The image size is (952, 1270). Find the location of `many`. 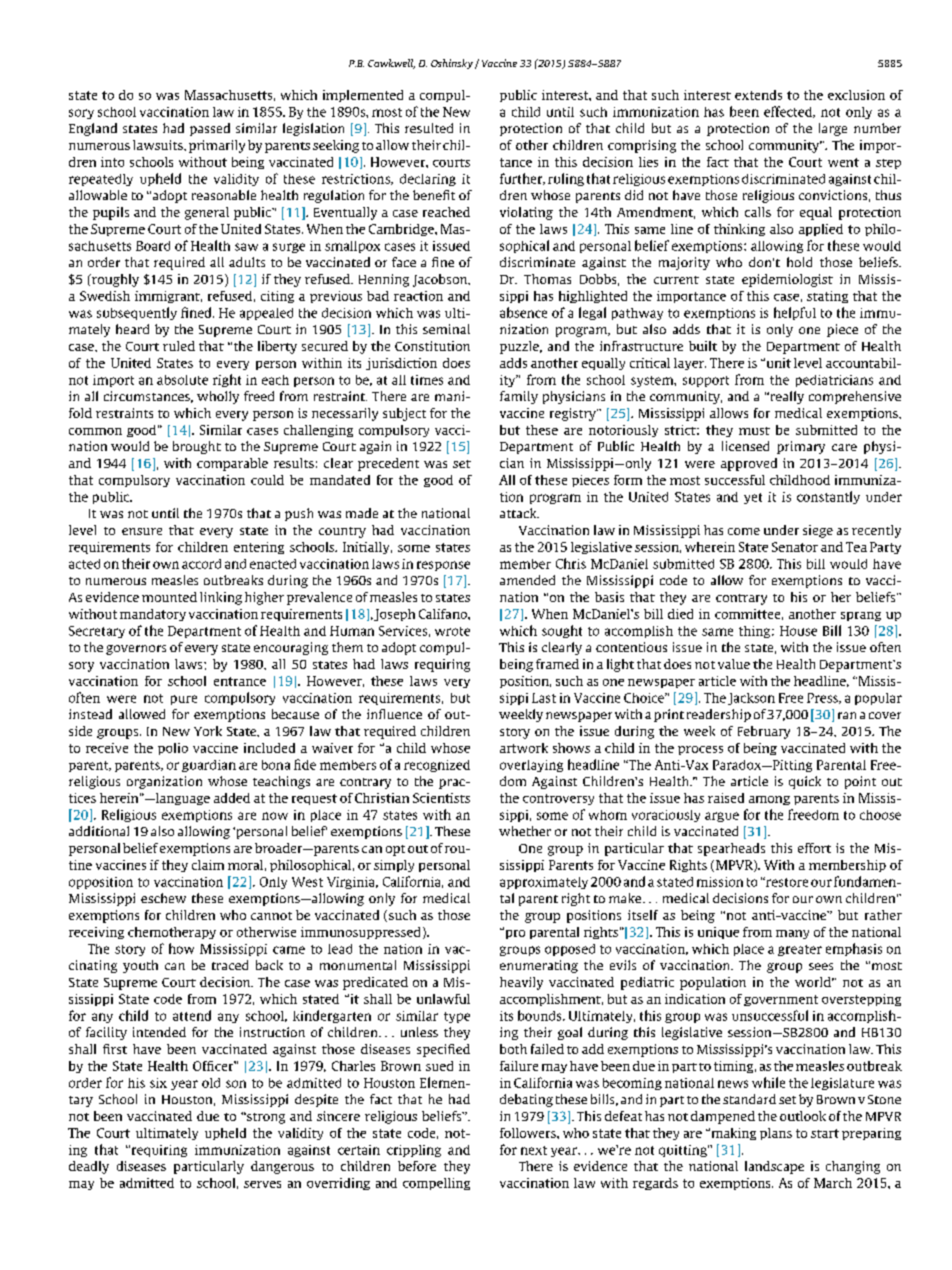

many is located at coordinates (792, 934).
